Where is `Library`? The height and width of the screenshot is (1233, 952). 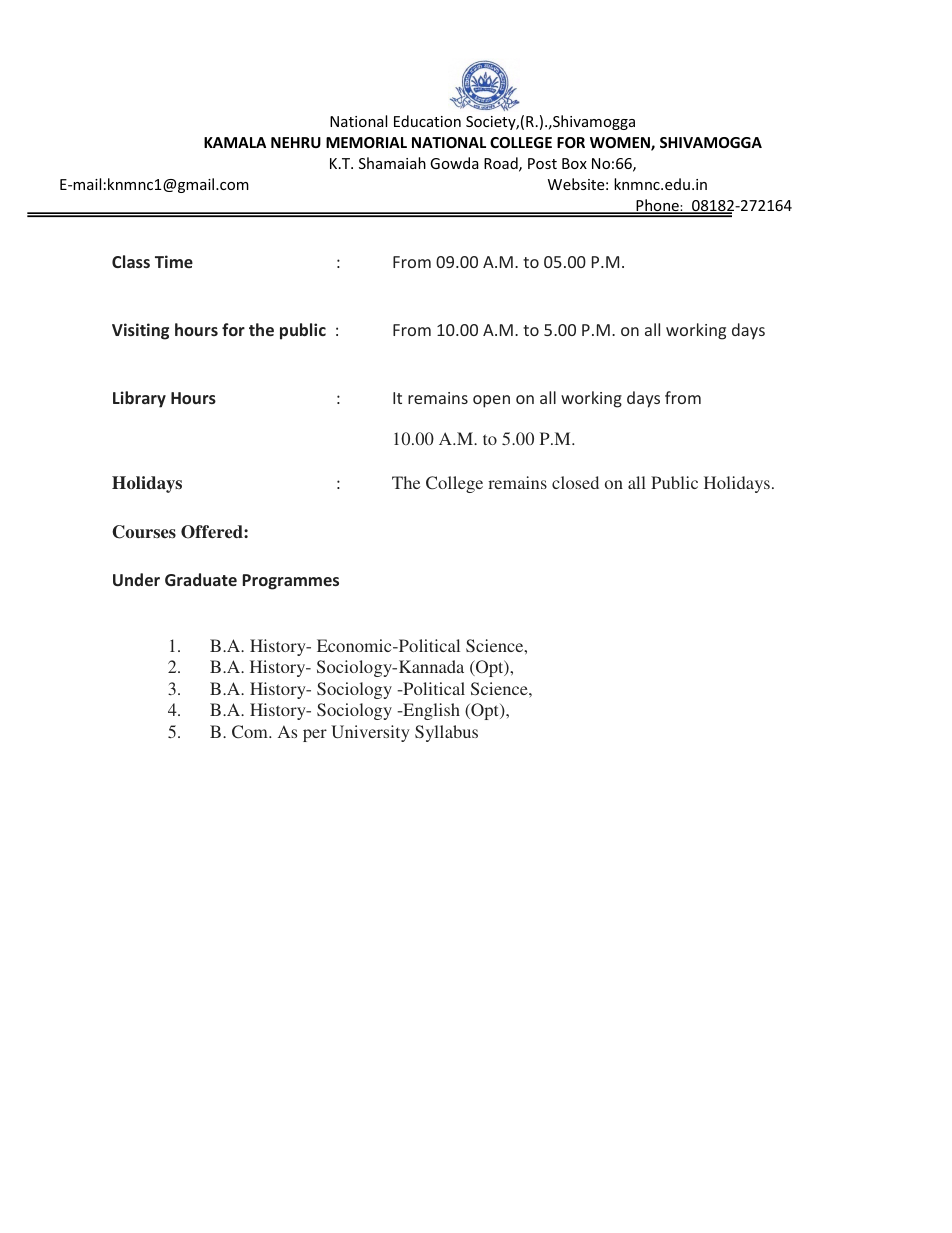
Library is located at coordinates (139, 399).
